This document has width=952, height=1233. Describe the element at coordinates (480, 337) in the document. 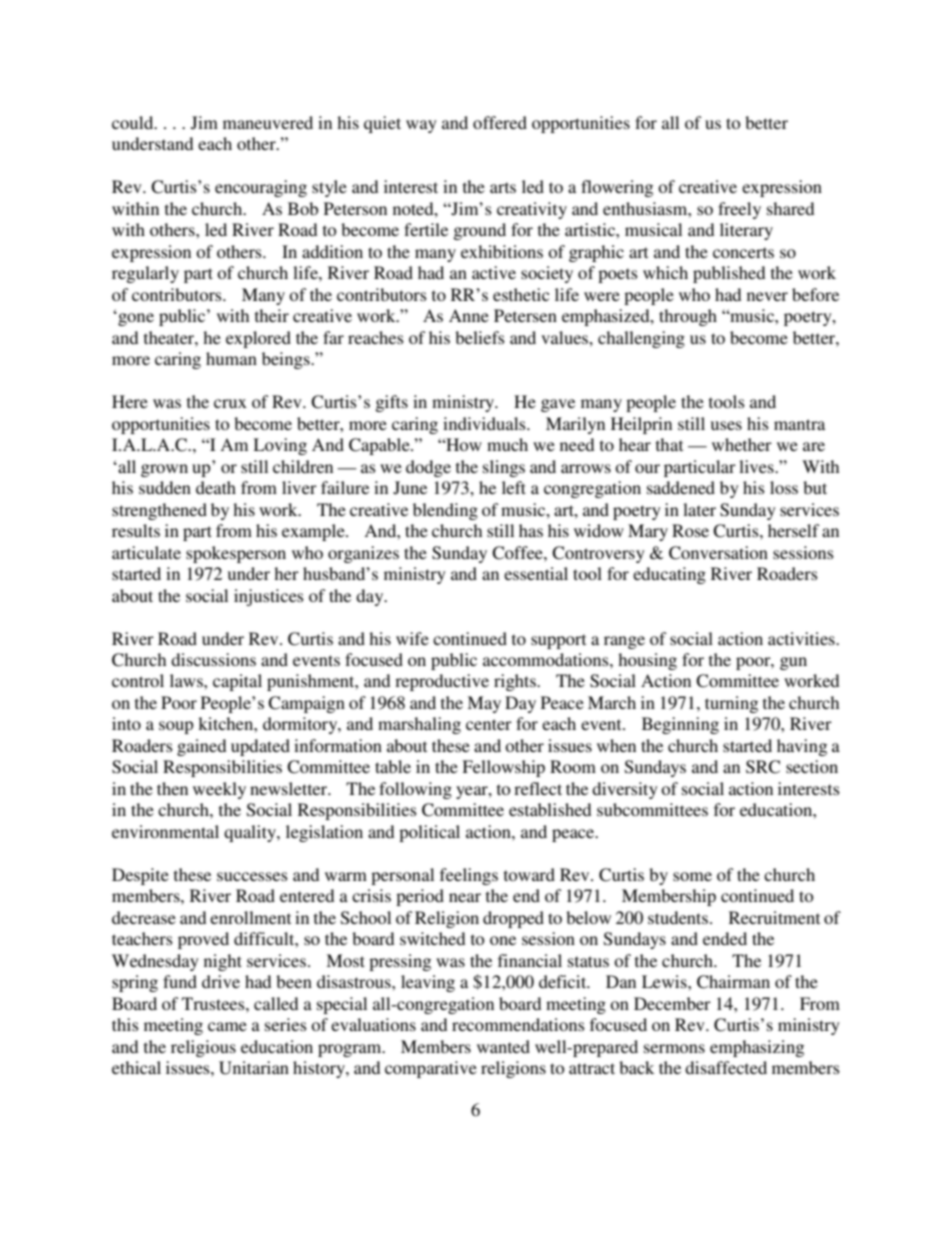

I see `beliefs` at that location.
